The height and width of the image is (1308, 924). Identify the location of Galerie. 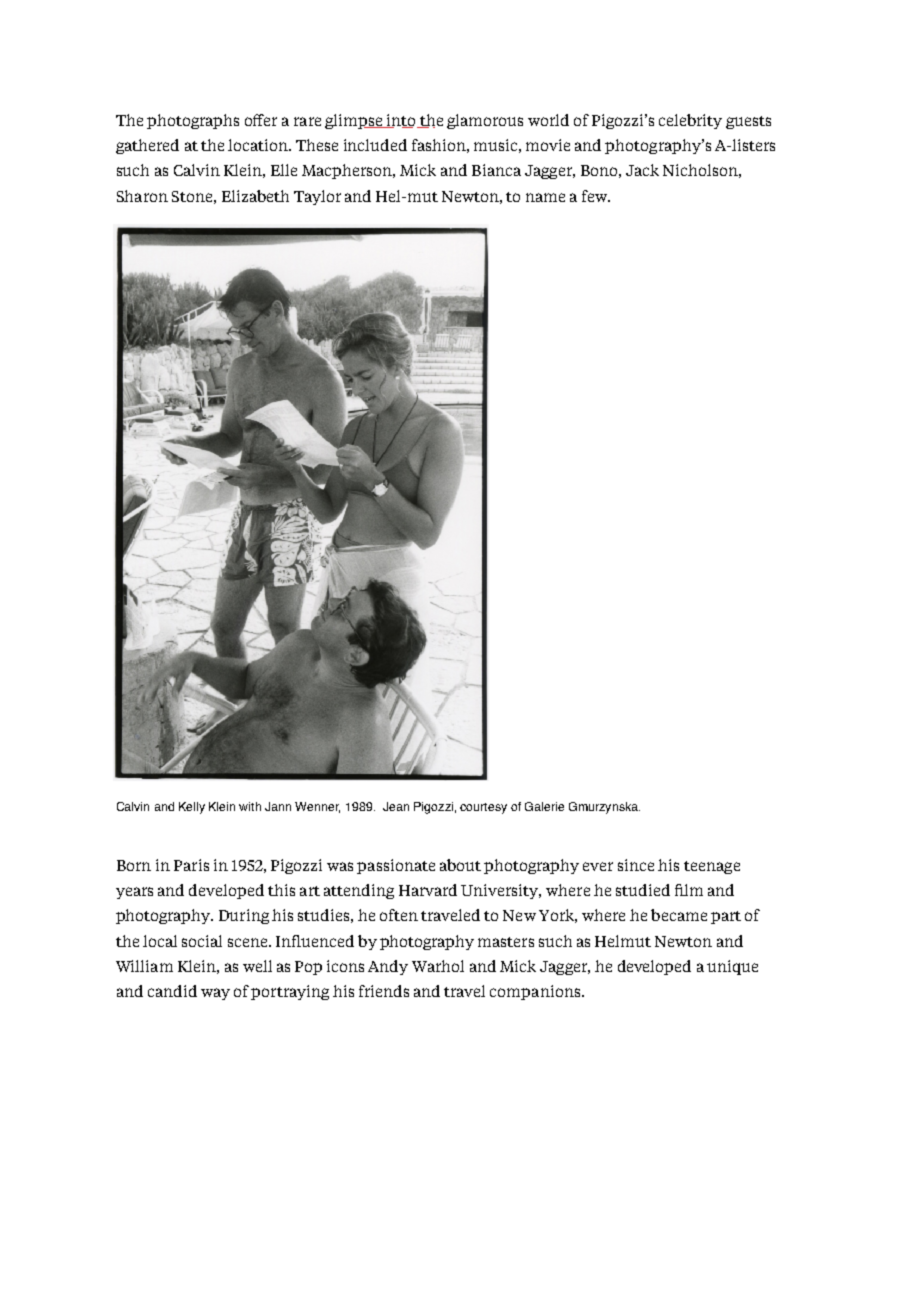
(544, 806).
